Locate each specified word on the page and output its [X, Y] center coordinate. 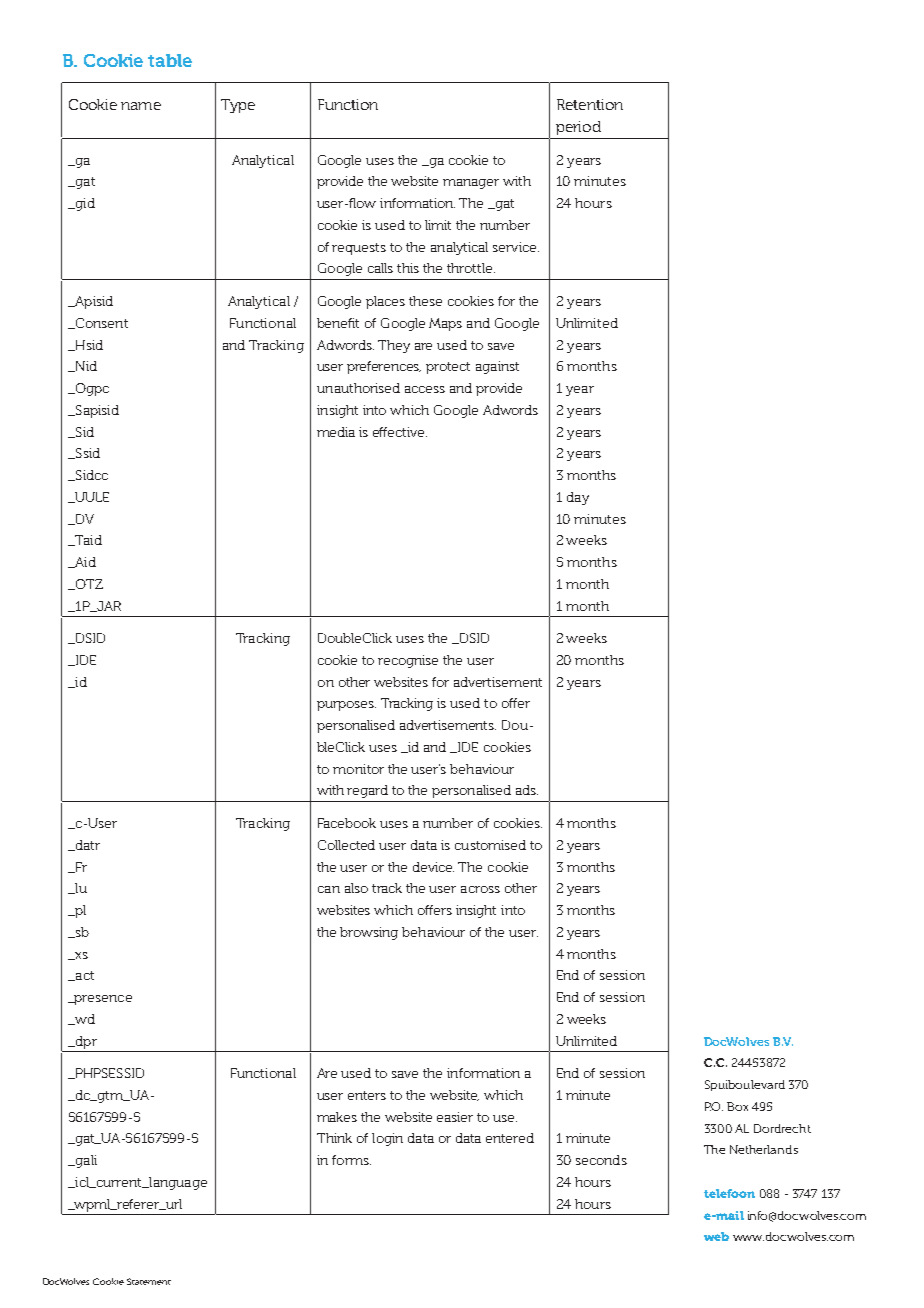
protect [448, 368]
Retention [590, 104]
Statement [149, 1281]
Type [238, 106]
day [578, 498]
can [329, 889]
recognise [408, 661]
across [480, 889]
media [336, 432]
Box [737, 1106]
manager [471, 184]
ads [527, 790]
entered [510, 1138]
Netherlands [764, 1149]
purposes [346, 706]
